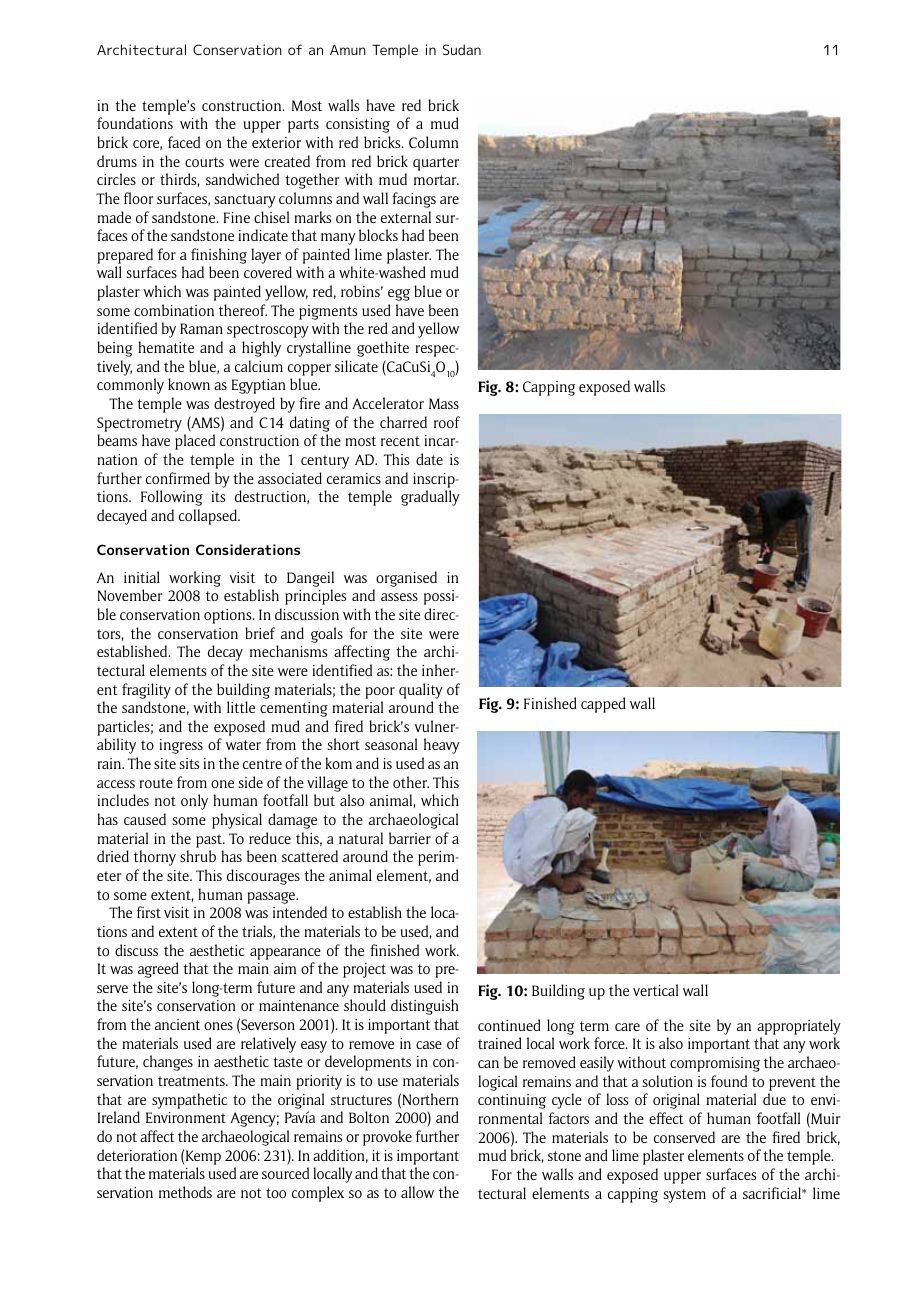 This document has height=1308, width=924. What do you see at coordinates (603, 705) in the document?
I see `capped` at bounding box center [603, 705].
